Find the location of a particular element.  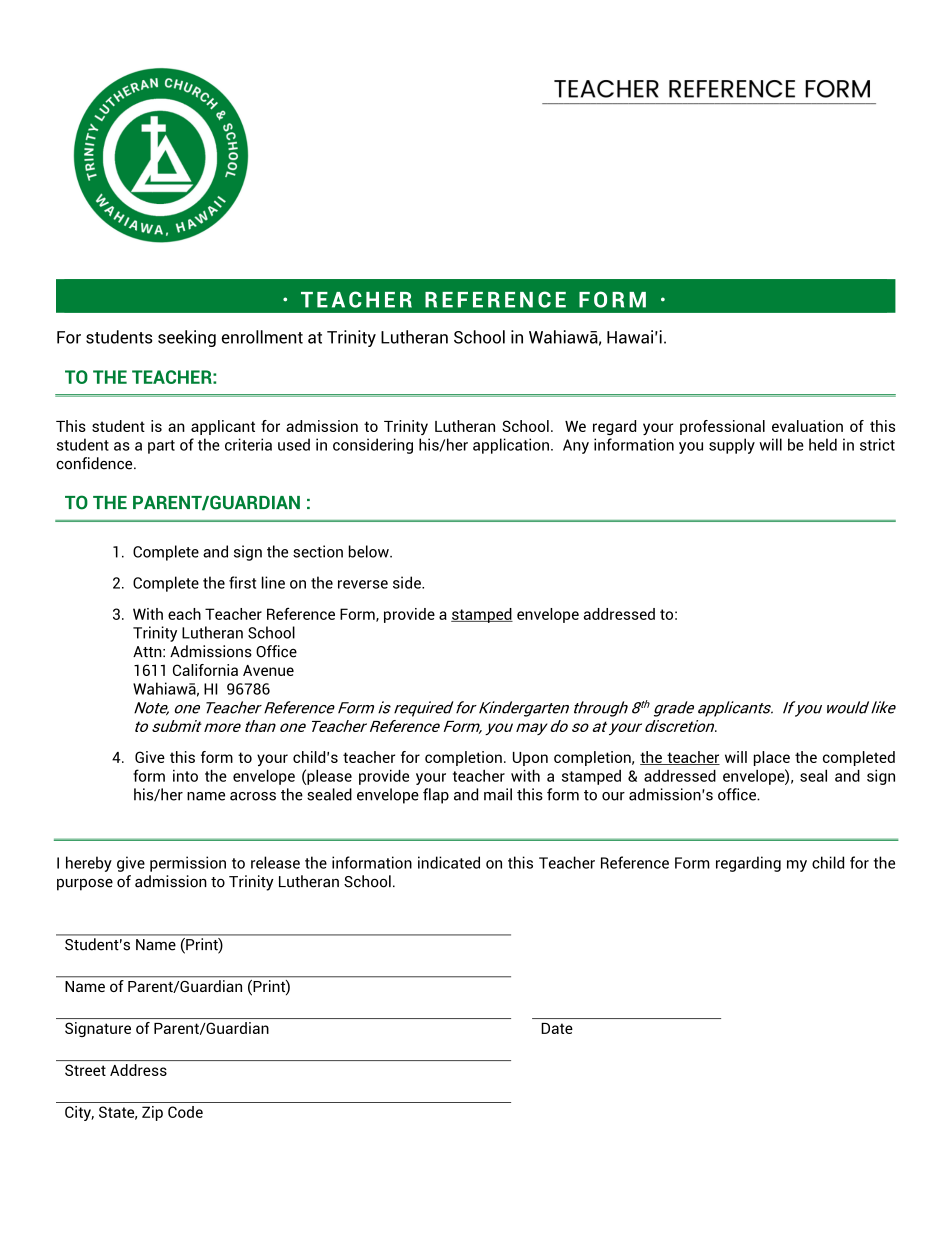

place is located at coordinates (772, 758).
